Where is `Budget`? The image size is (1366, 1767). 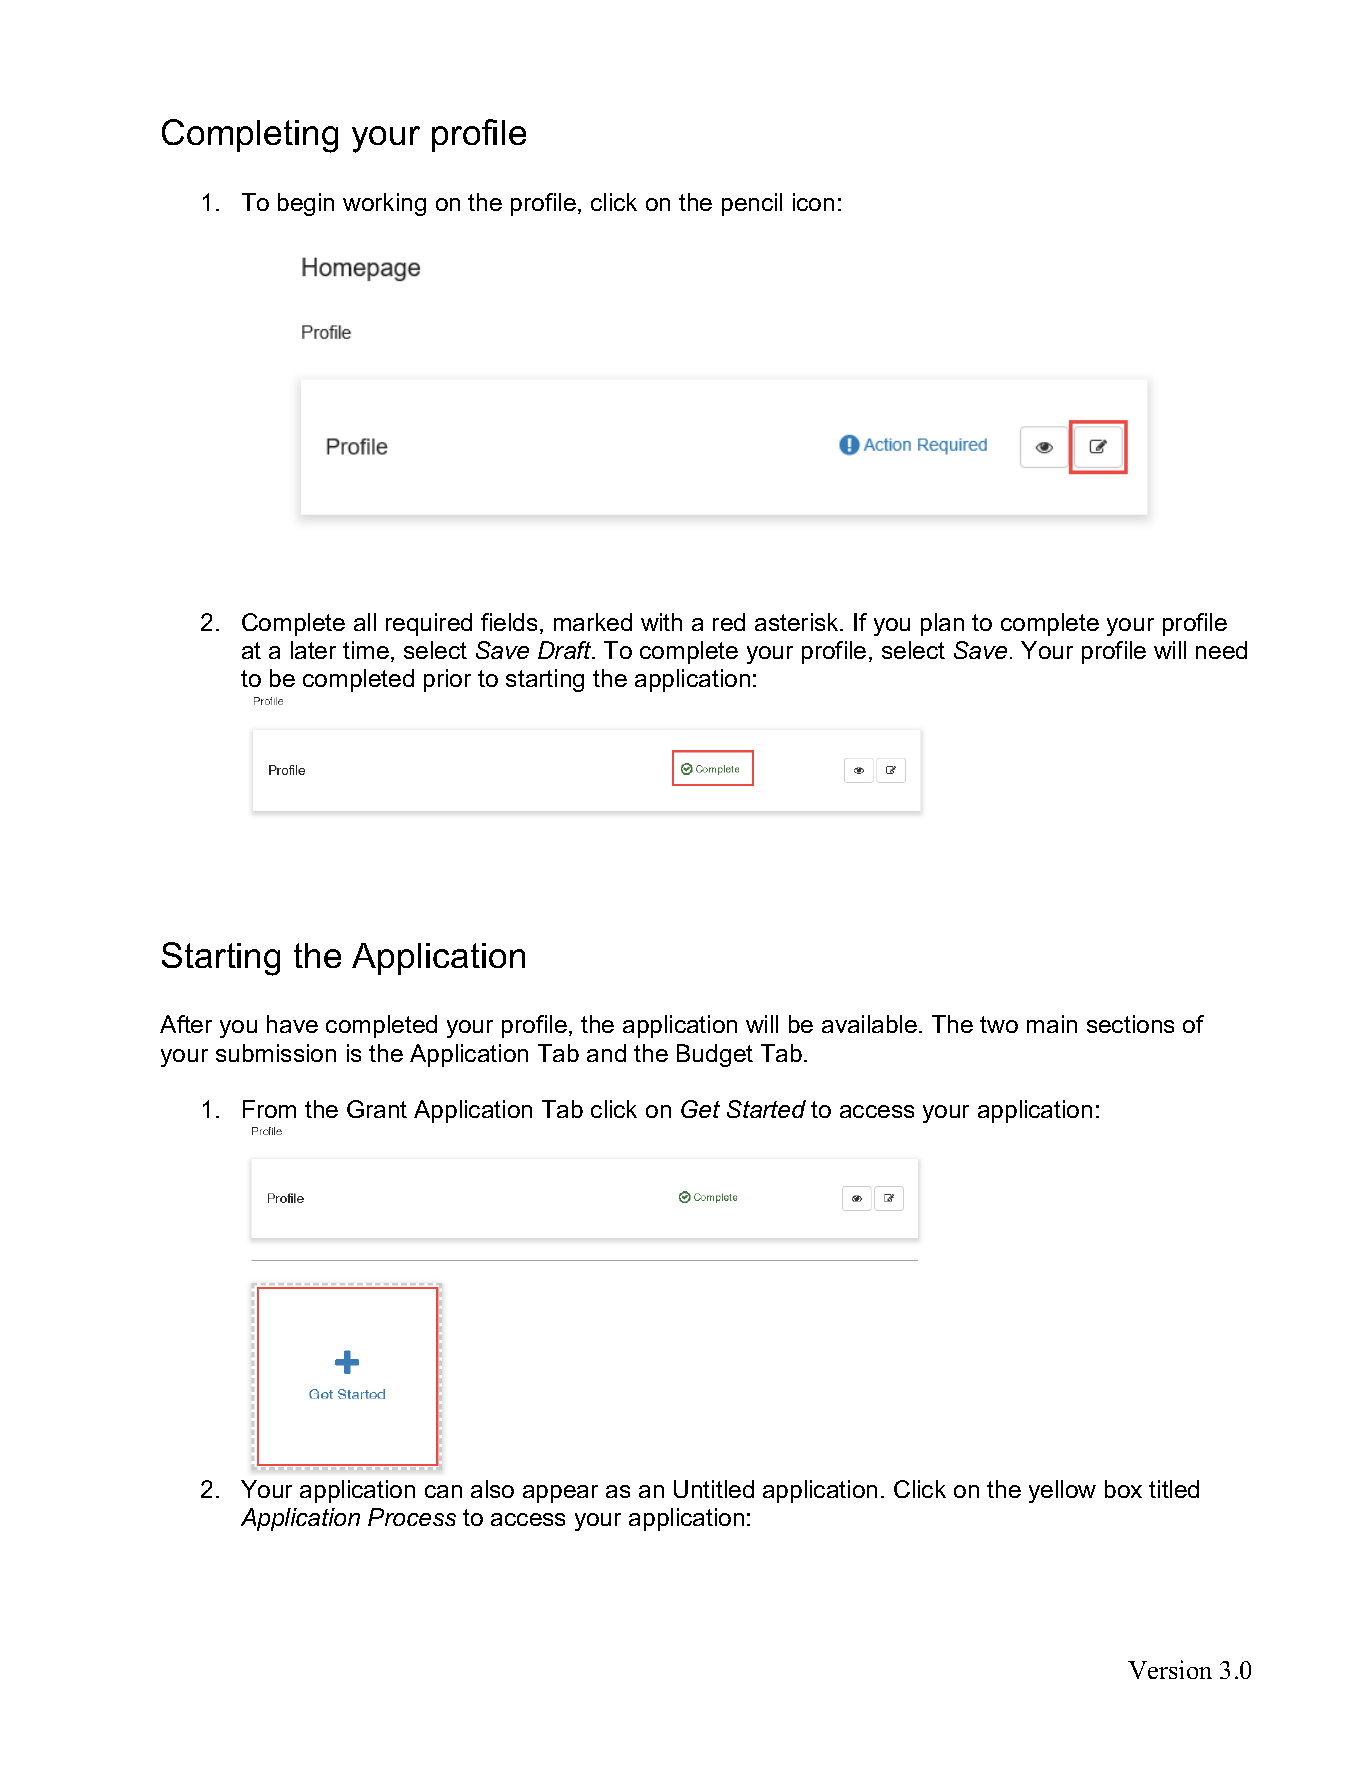 Budget is located at coordinates (715, 1055).
